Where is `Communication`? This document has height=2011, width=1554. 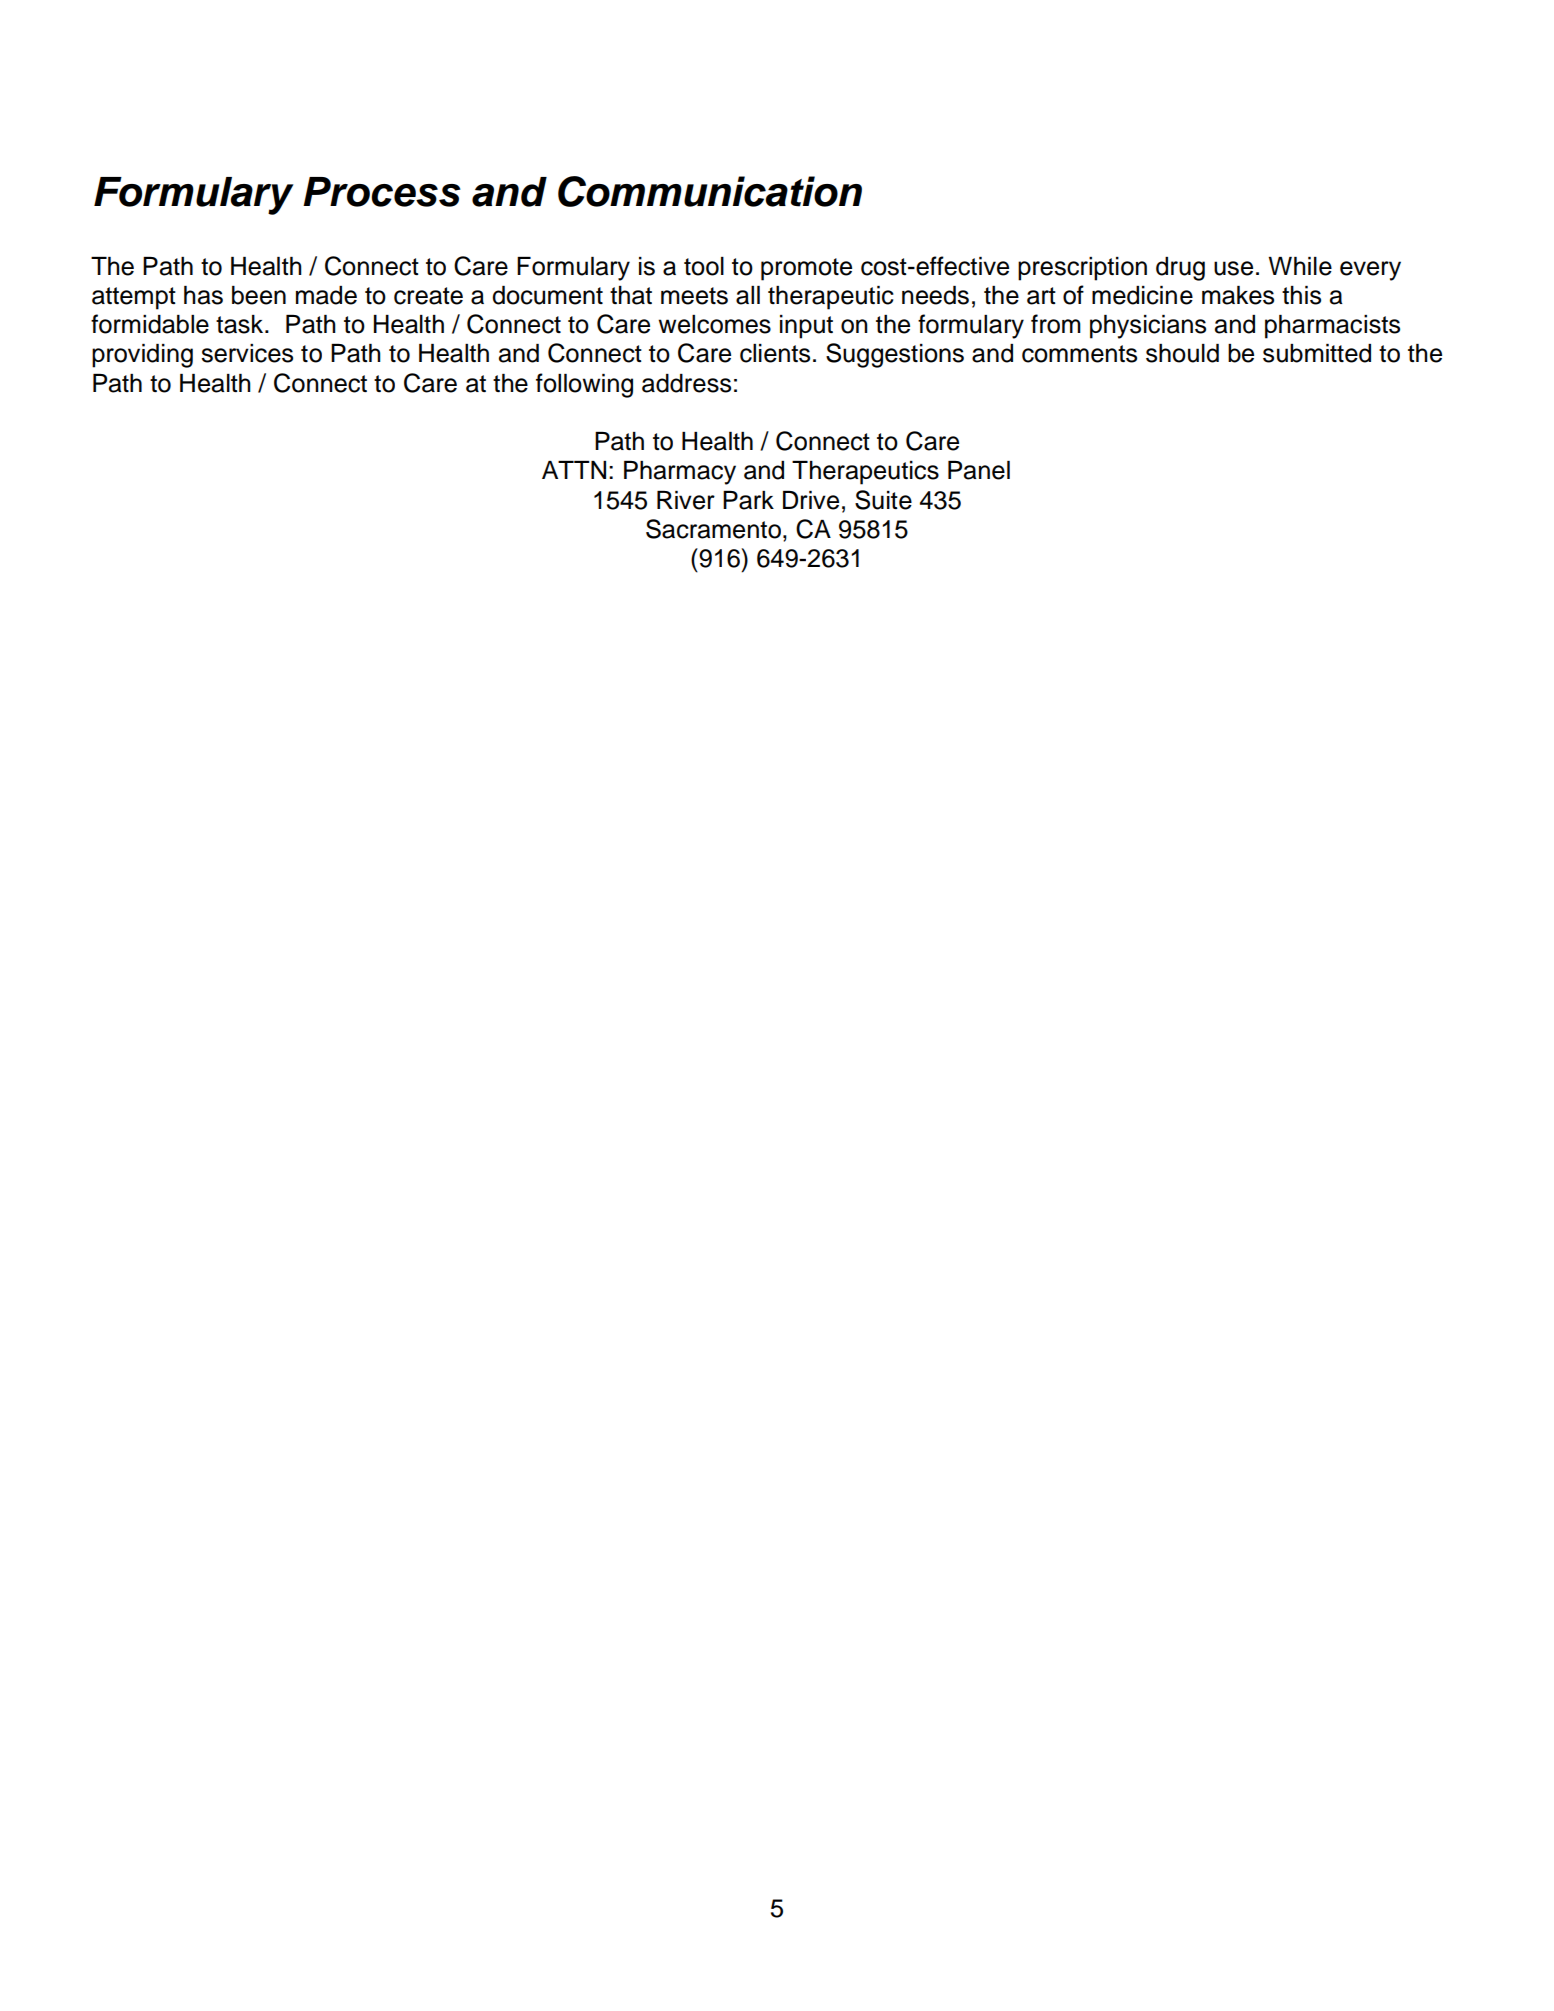 Communication is located at coordinates (710, 191).
